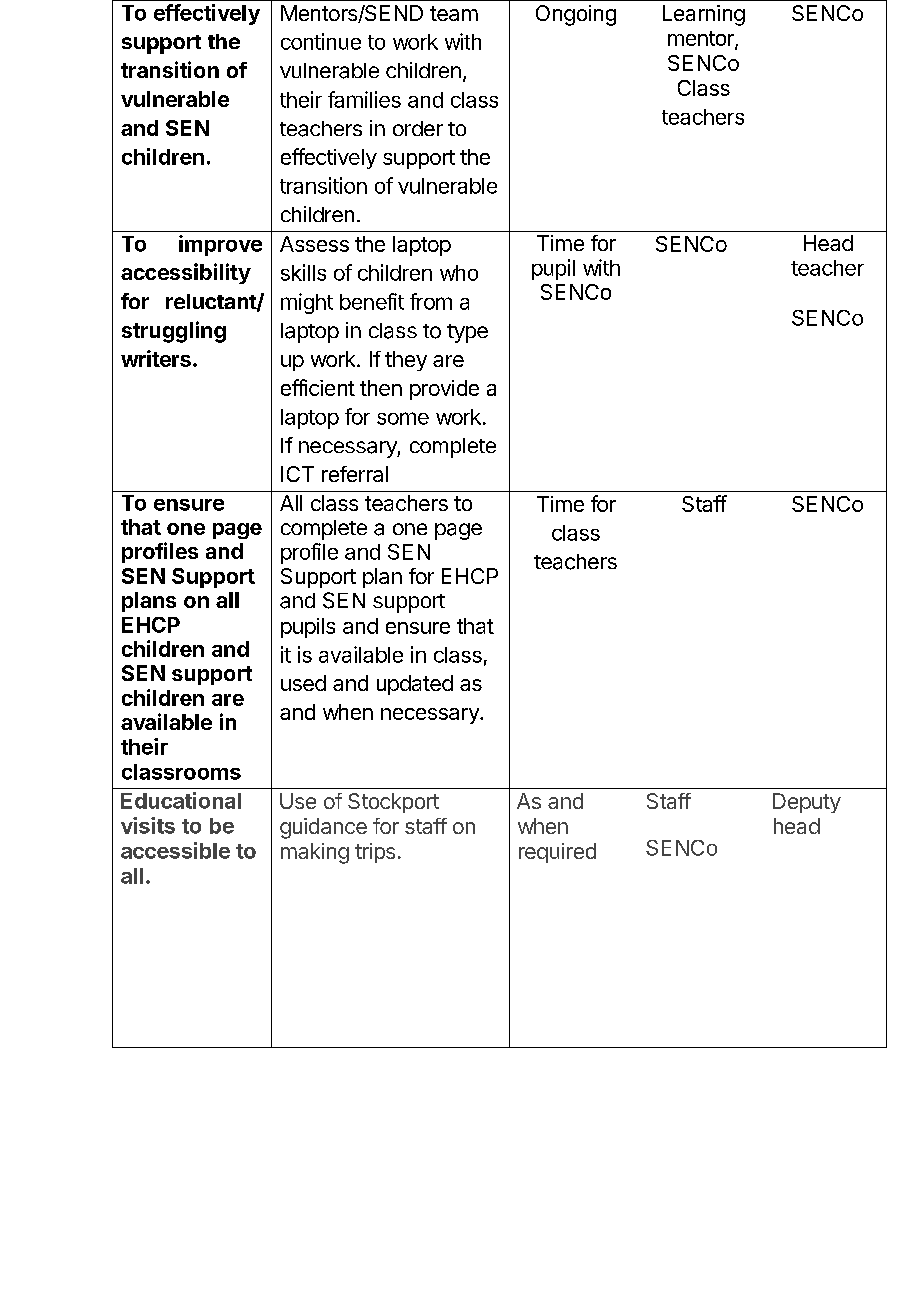 The height and width of the screenshot is (1308, 924). I want to click on continue, so click(321, 41).
